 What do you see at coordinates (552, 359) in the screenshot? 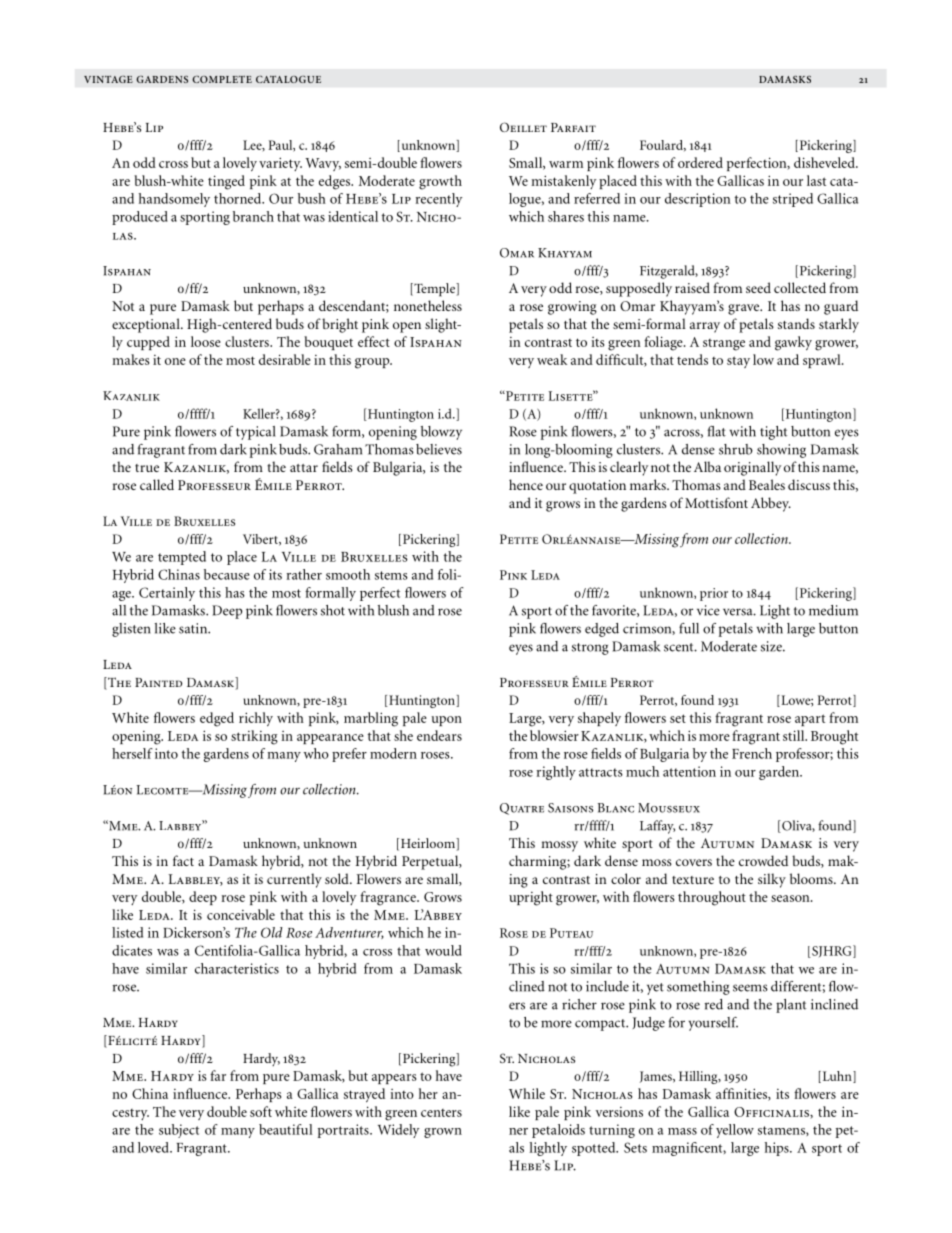
I see `weak` at bounding box center [552, 359].
